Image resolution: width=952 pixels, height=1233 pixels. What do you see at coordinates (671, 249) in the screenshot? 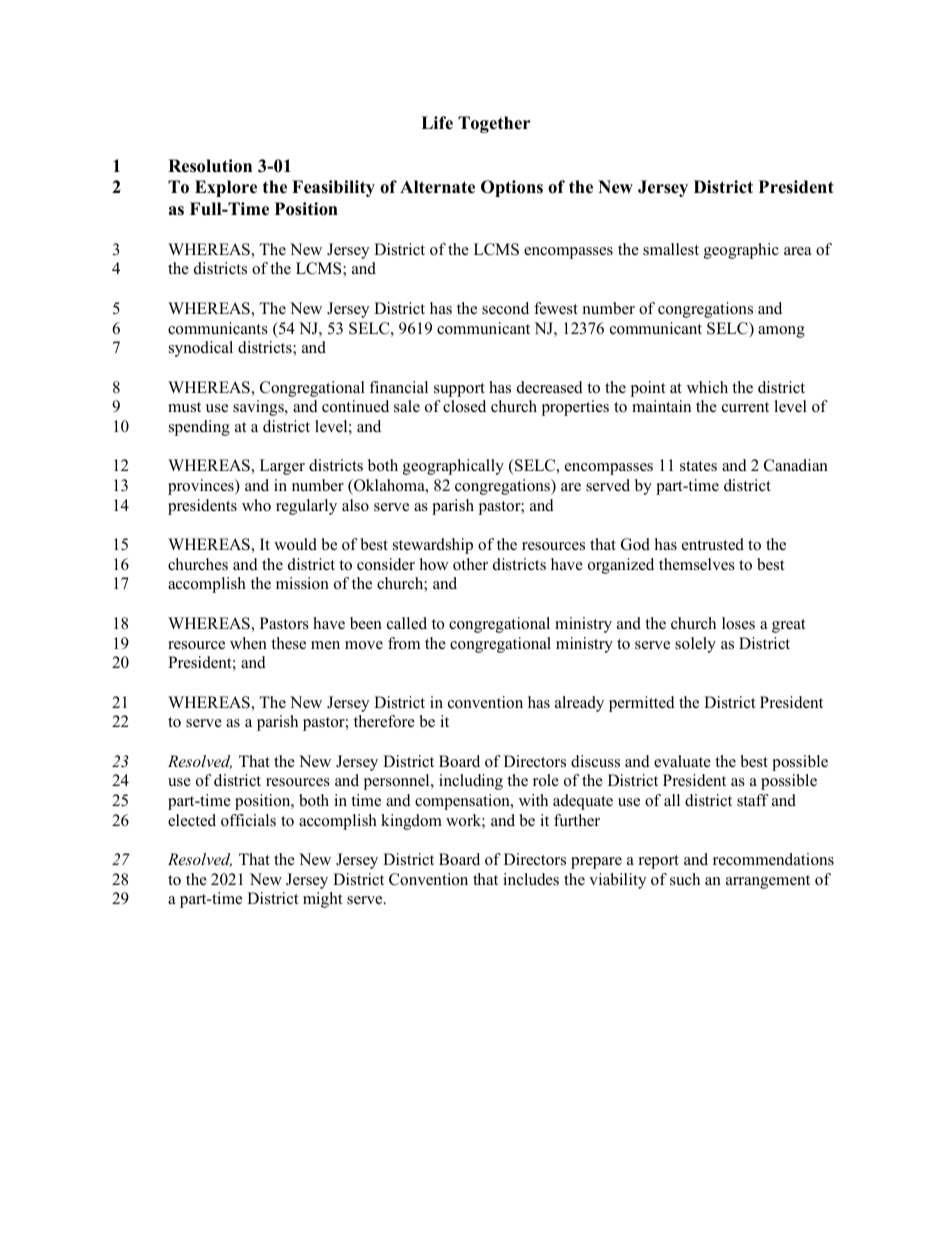
I see `smallest` at bounding box center [671, 249].
